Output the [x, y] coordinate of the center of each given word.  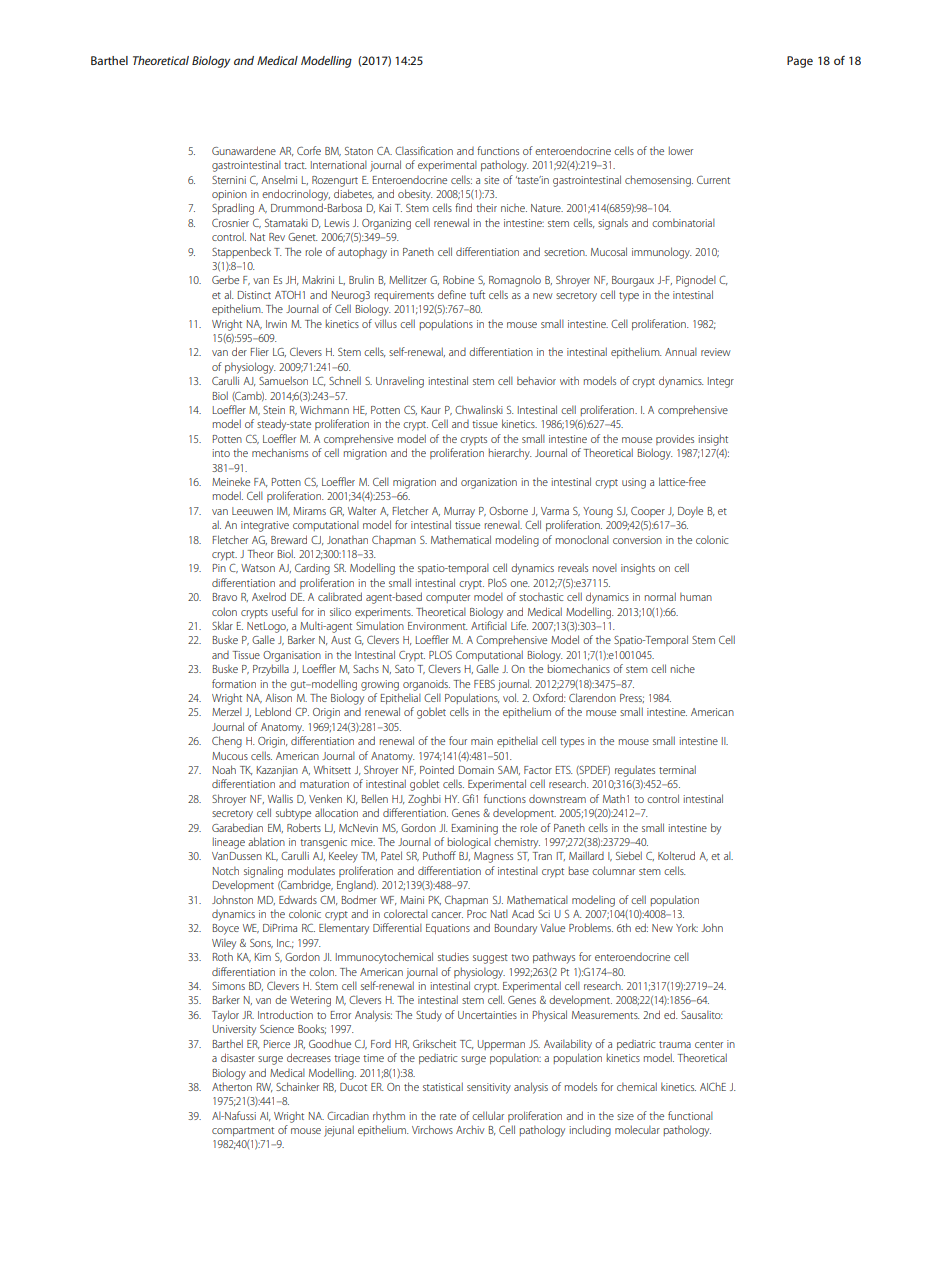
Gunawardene [244, 150]
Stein [274, 410]
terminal [677, 769]
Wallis [280, 798]
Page [800, 62]
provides [675, 439]
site [491, 180]
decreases [309, 1057]
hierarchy [510, 454]
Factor [538, 770]
